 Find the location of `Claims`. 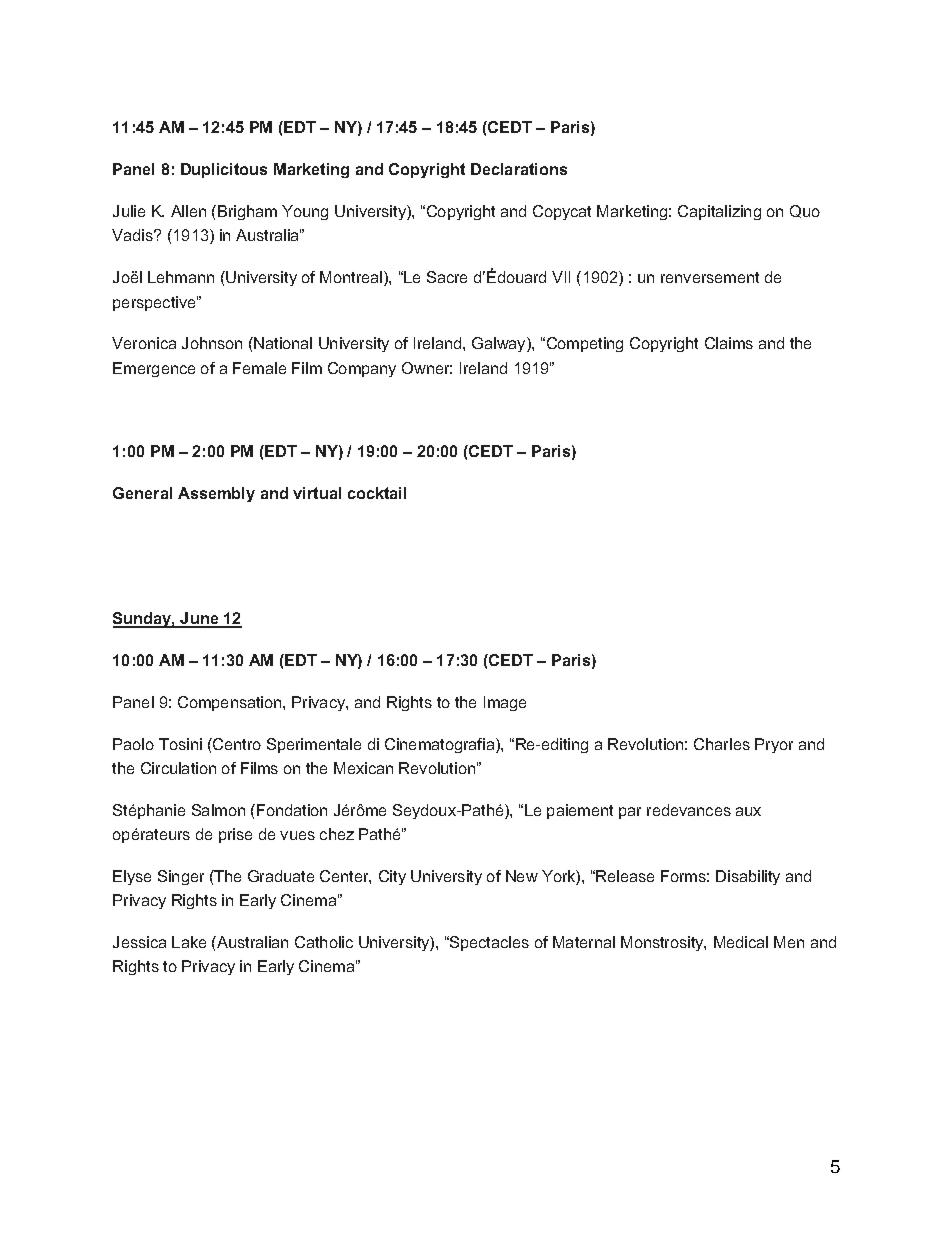

Claims is located at coordinates (729, 343).
